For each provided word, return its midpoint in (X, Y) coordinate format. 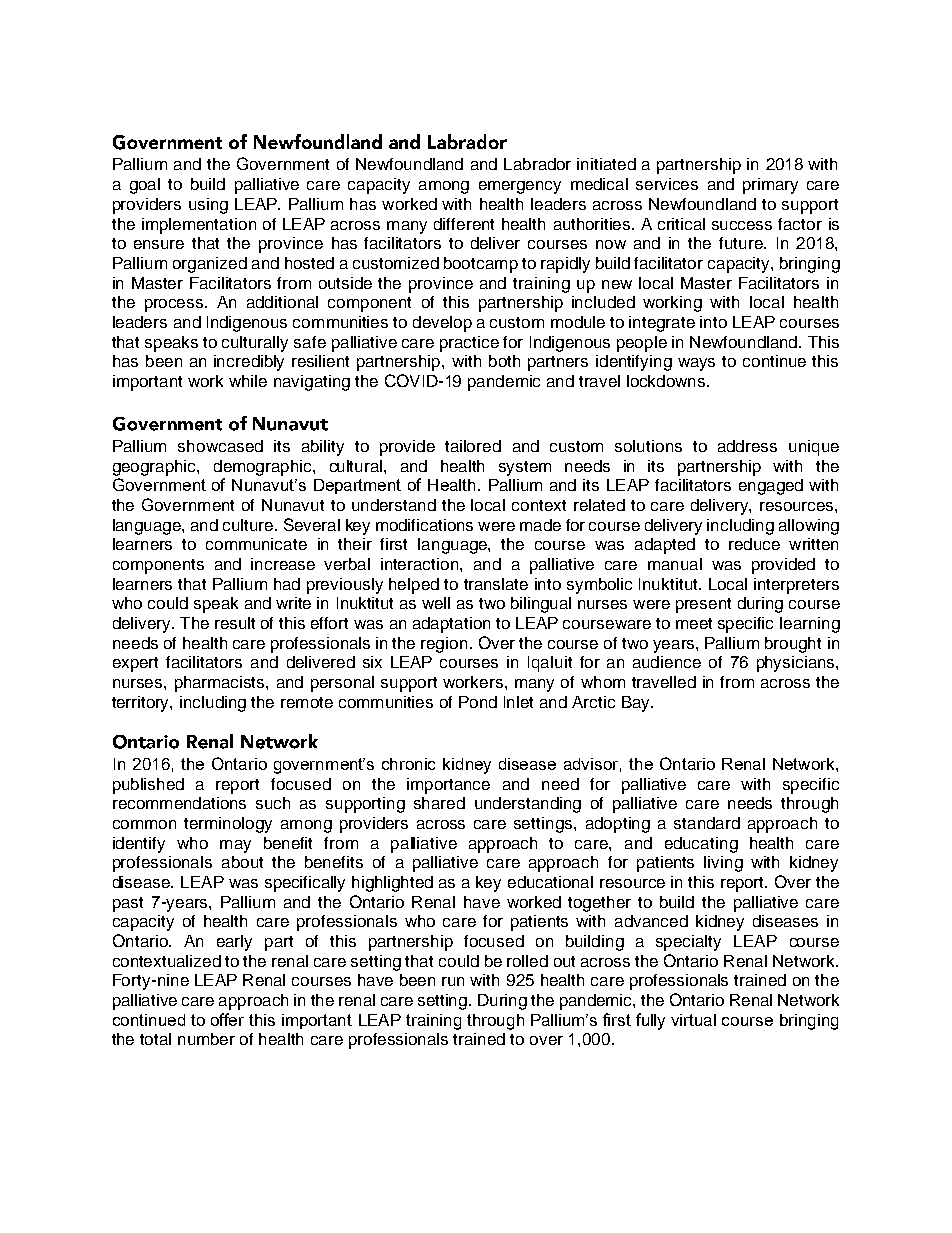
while (248, 381)
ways (696, 364)
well (436, 603)
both (504, 361)
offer (227, 1019)
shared (439, 803)
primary (770, 186)
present (703, 605)
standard (707, 823)
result (235, 623)
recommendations (179, 803)
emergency (520, 187)
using (208, 206)
